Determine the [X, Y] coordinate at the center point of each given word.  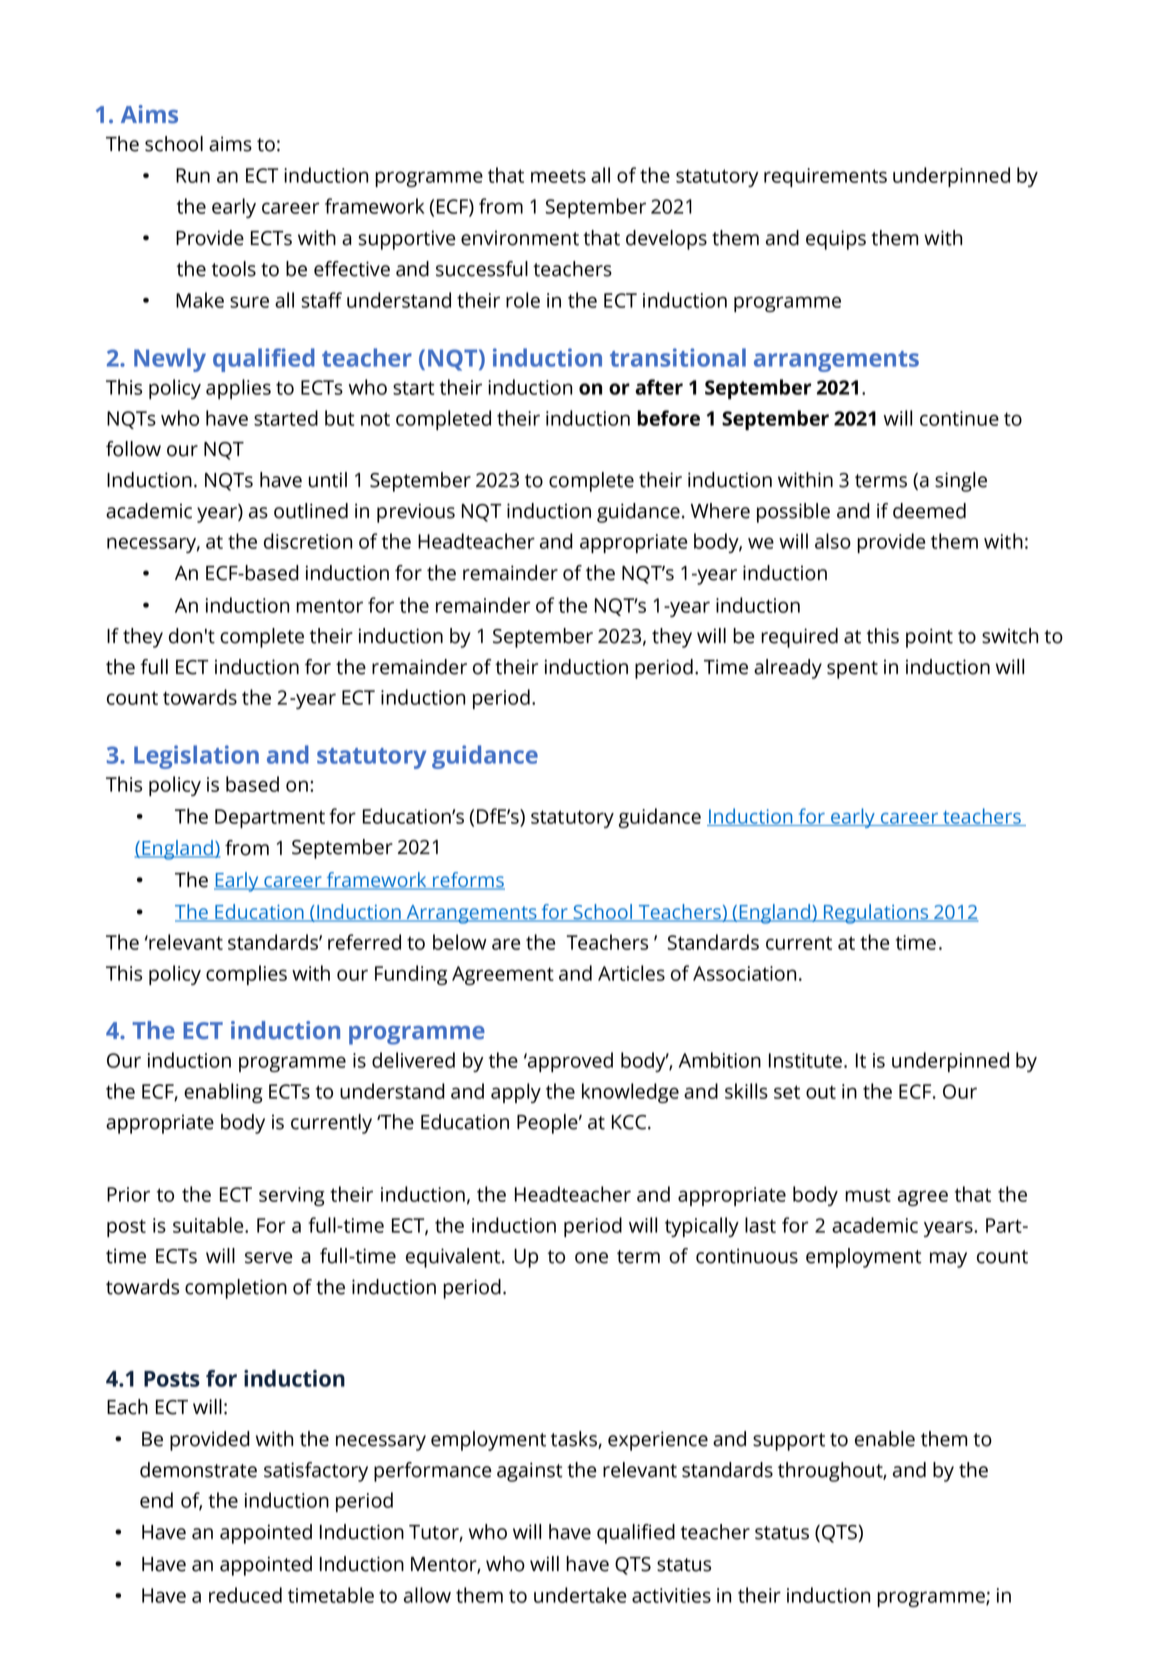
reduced [245, 1595]
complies [246, 975]
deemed [929, 511]
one [591, 1258]
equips [836, 240]
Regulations [876, 914]
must [868, 1195]
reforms [468, 881]
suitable [209, 1225]
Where [720, 511]
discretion [308, 541]
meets [558, 176]
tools [234, 269]
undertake [580, 1595]
